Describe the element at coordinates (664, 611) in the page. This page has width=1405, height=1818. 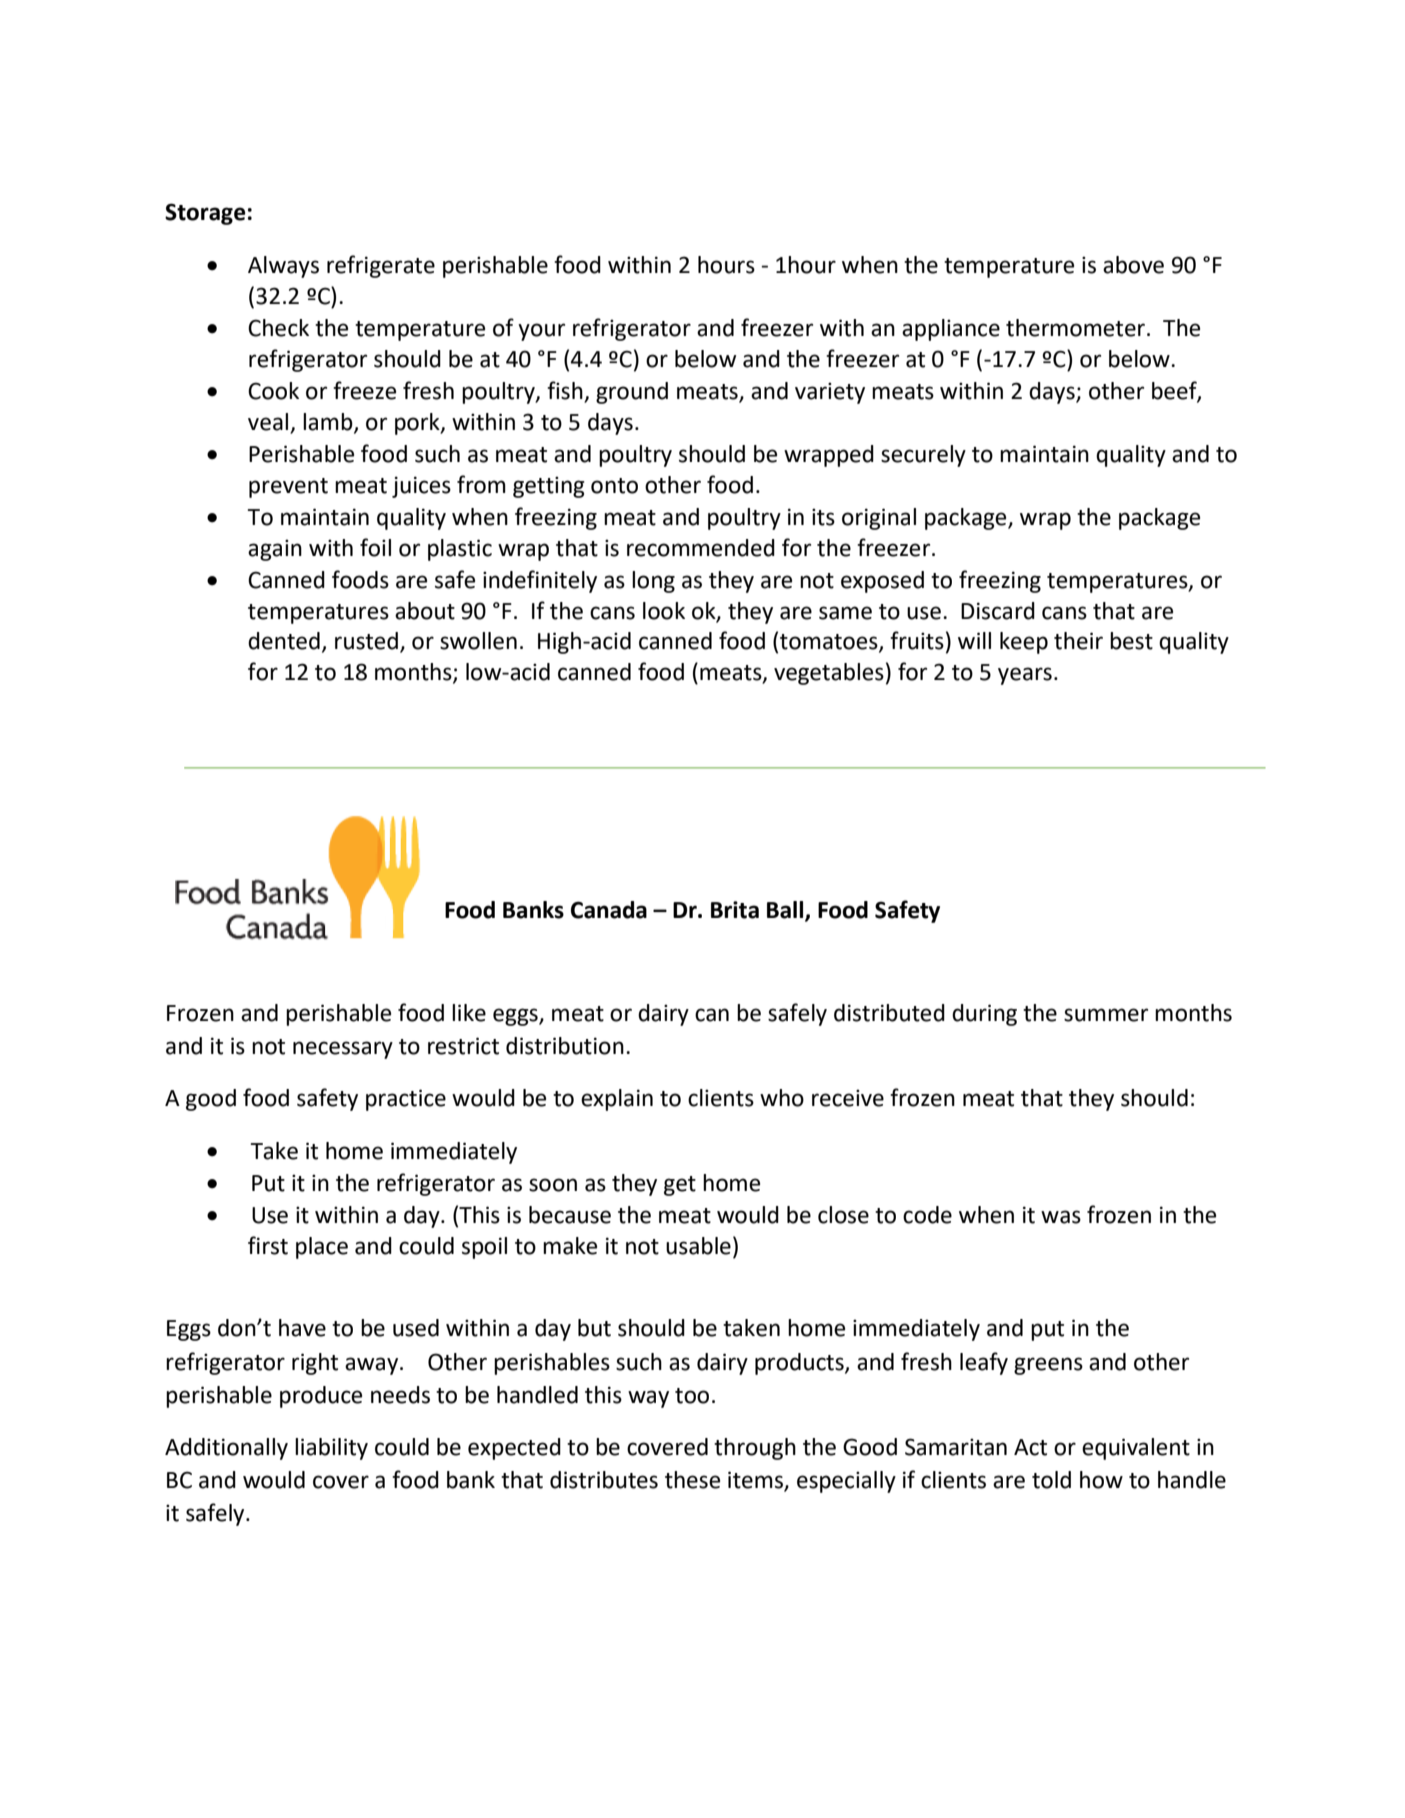
I see `look` at that location.
